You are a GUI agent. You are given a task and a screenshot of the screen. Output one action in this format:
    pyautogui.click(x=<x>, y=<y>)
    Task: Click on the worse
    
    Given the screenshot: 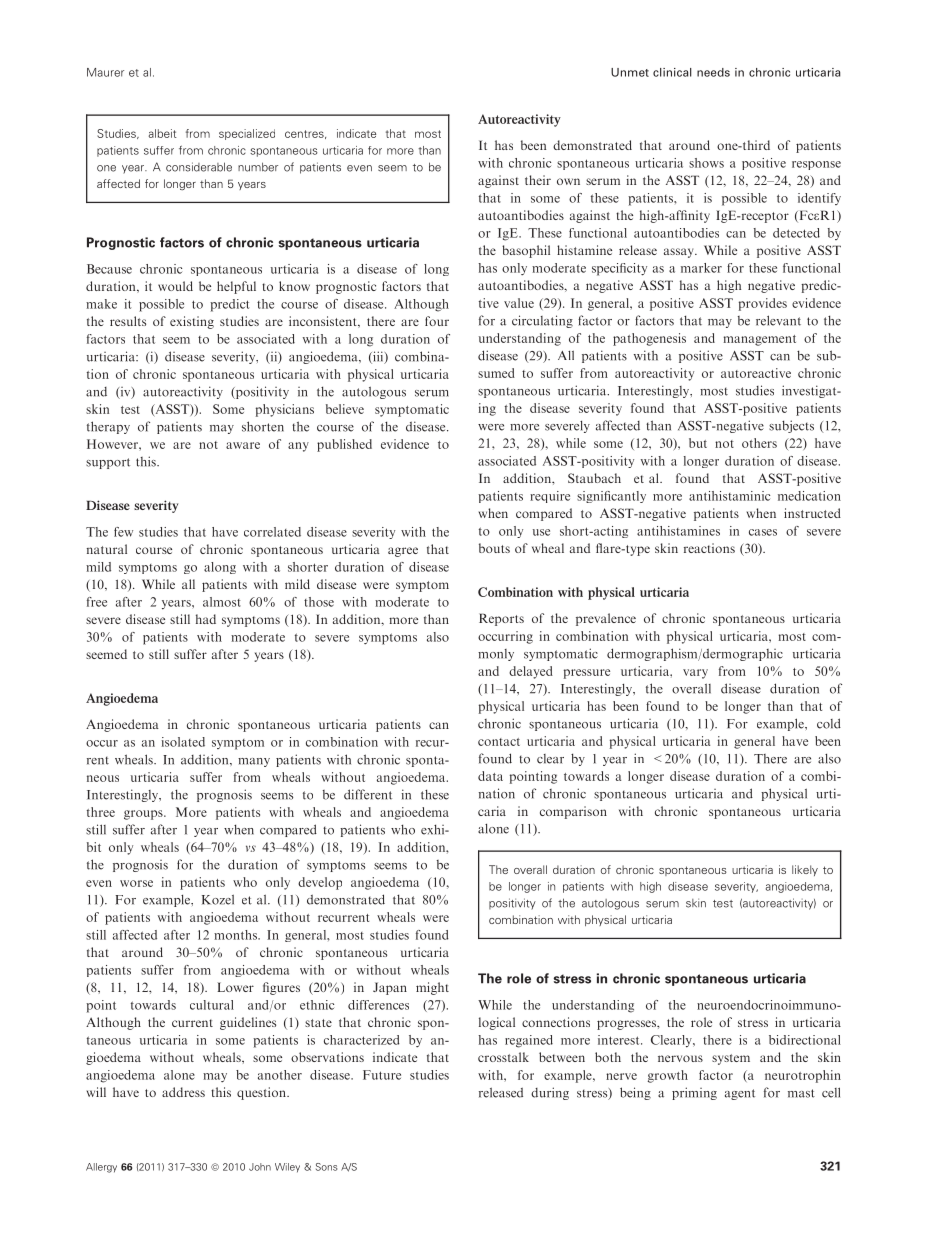 What is the action you would take?
    pyautogui.click(x=136, y=883)
